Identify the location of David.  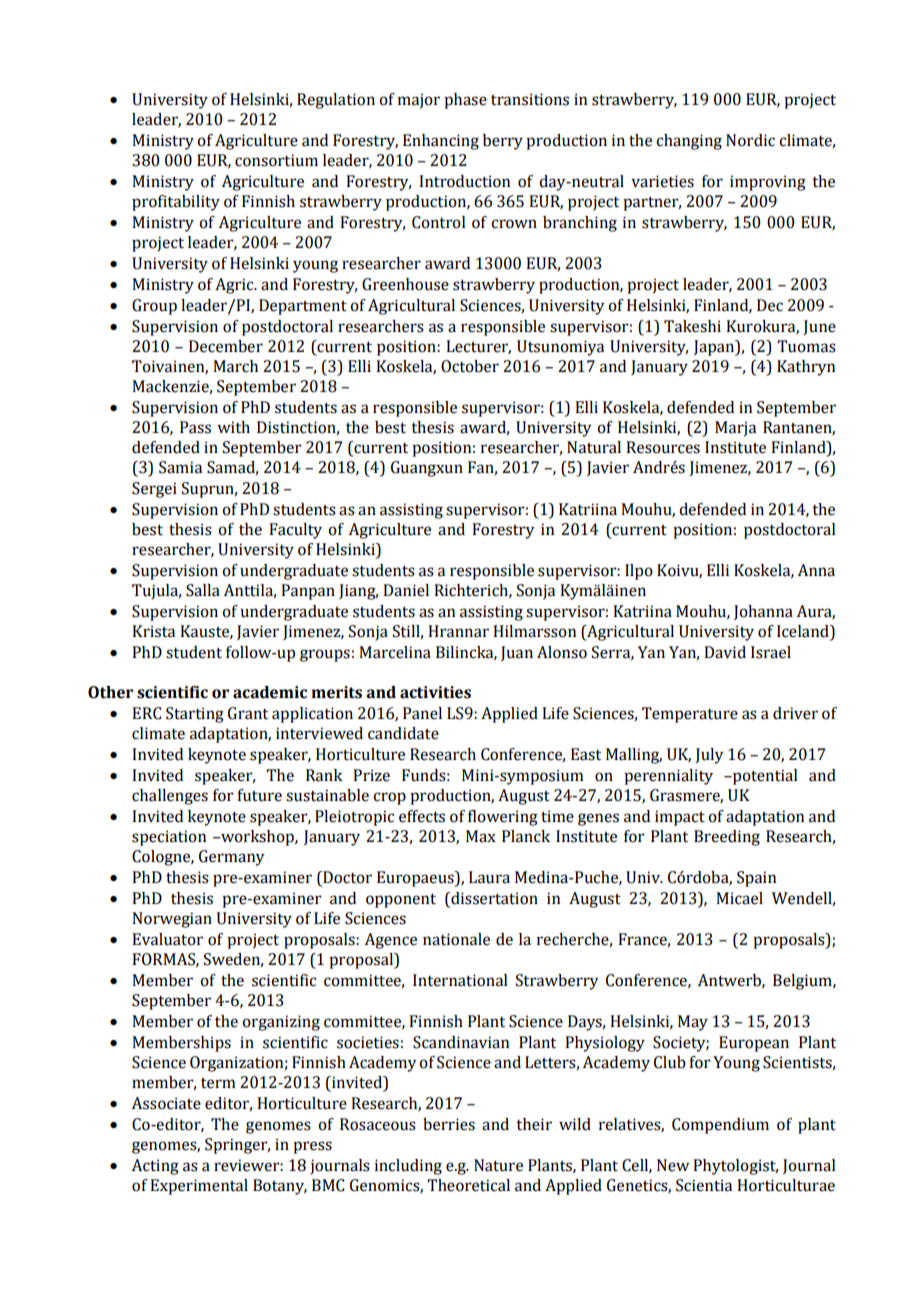
(725, 652).
